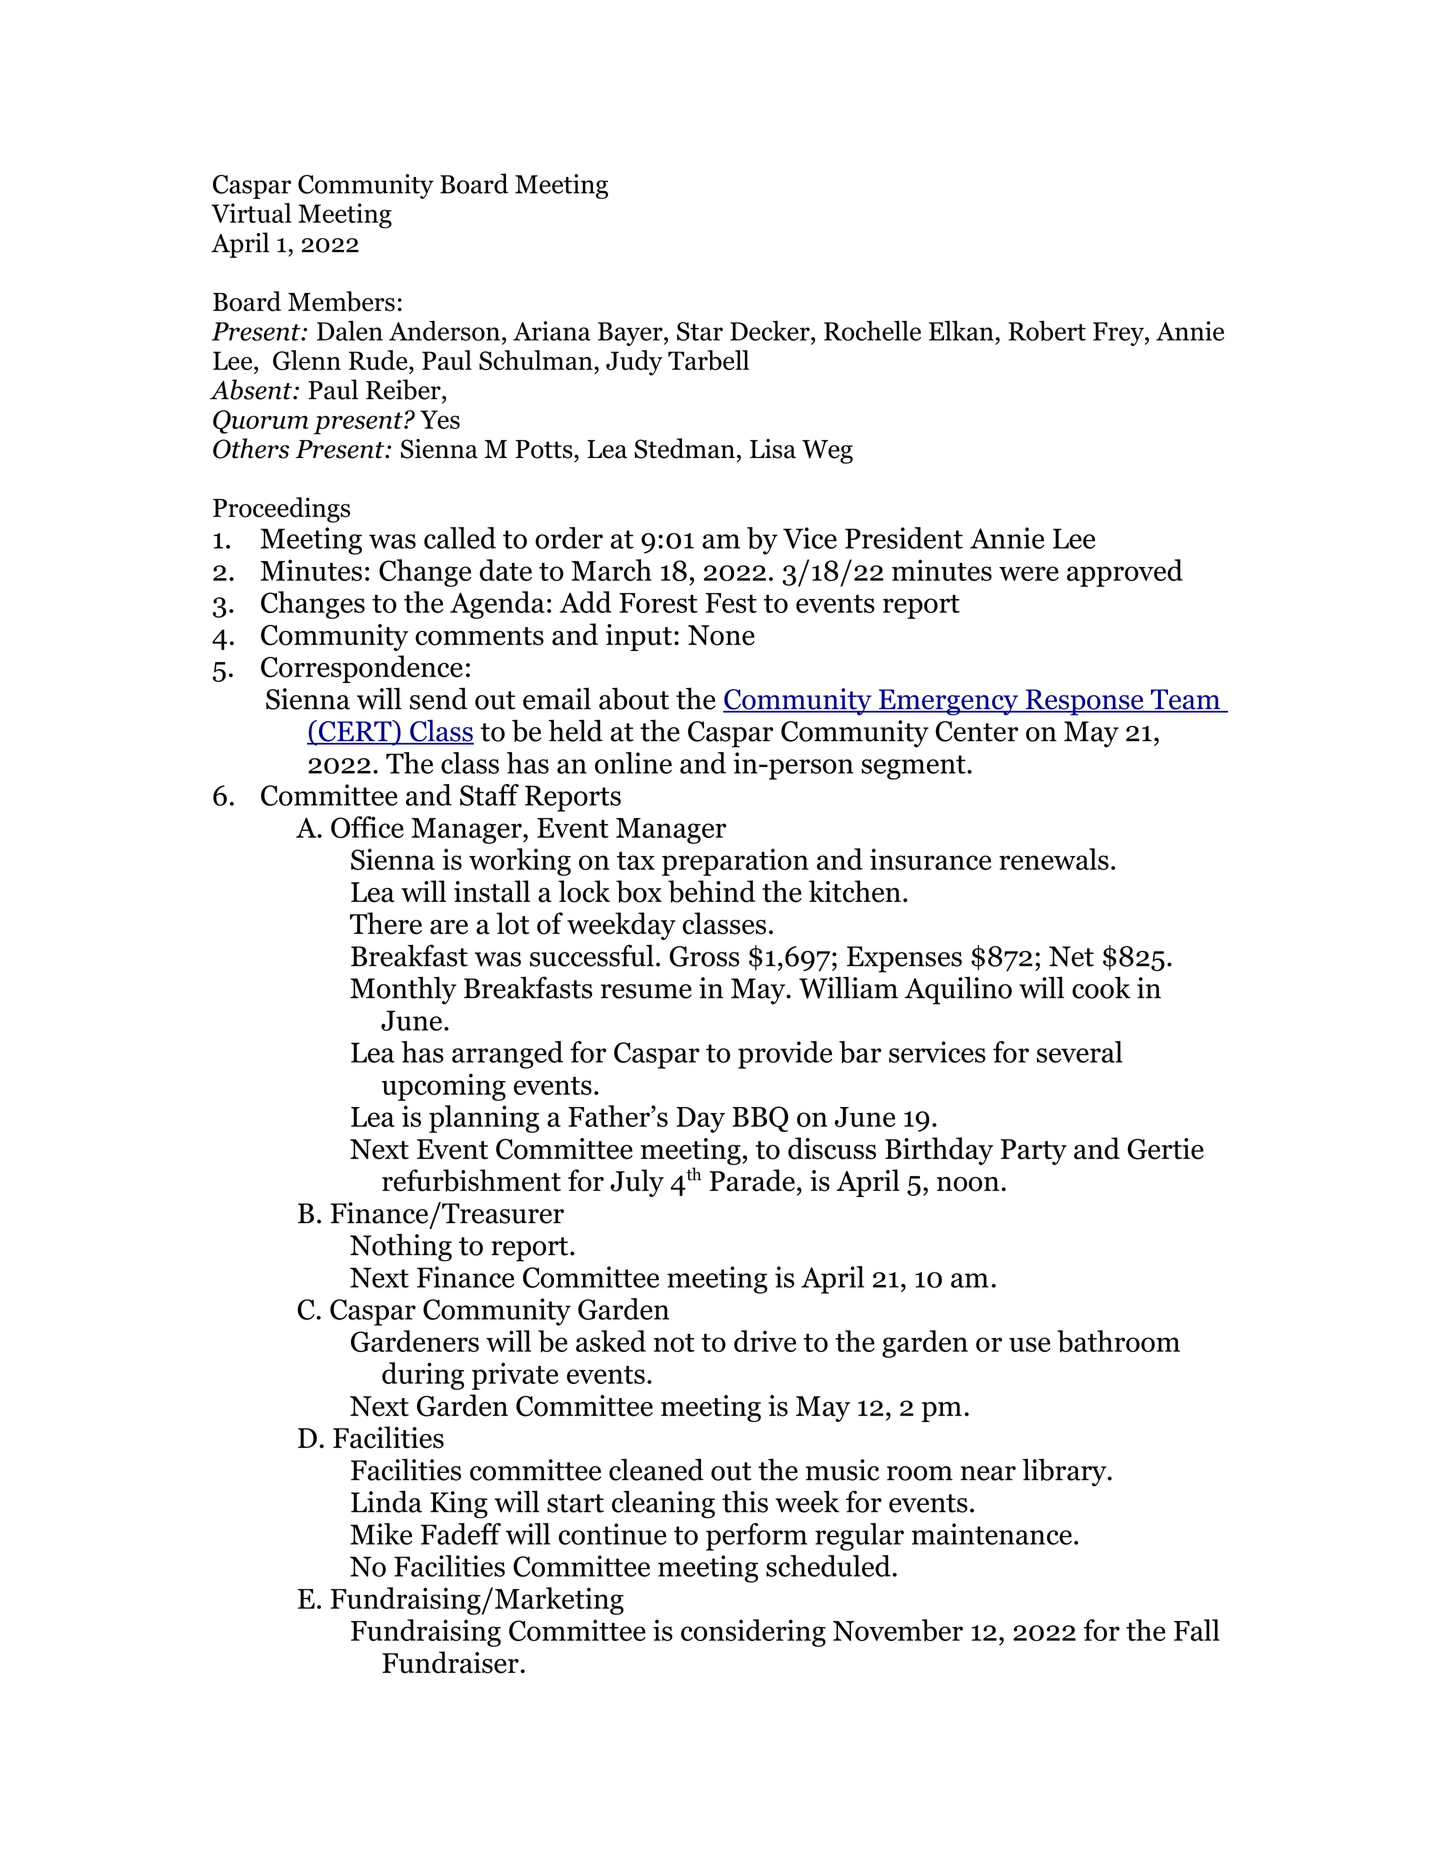 Image resolution: width=1440 pixels, height=1864 pixels. Describe the element at coordinates (281, 510) in the document. I see `Proceedings` at that location.
